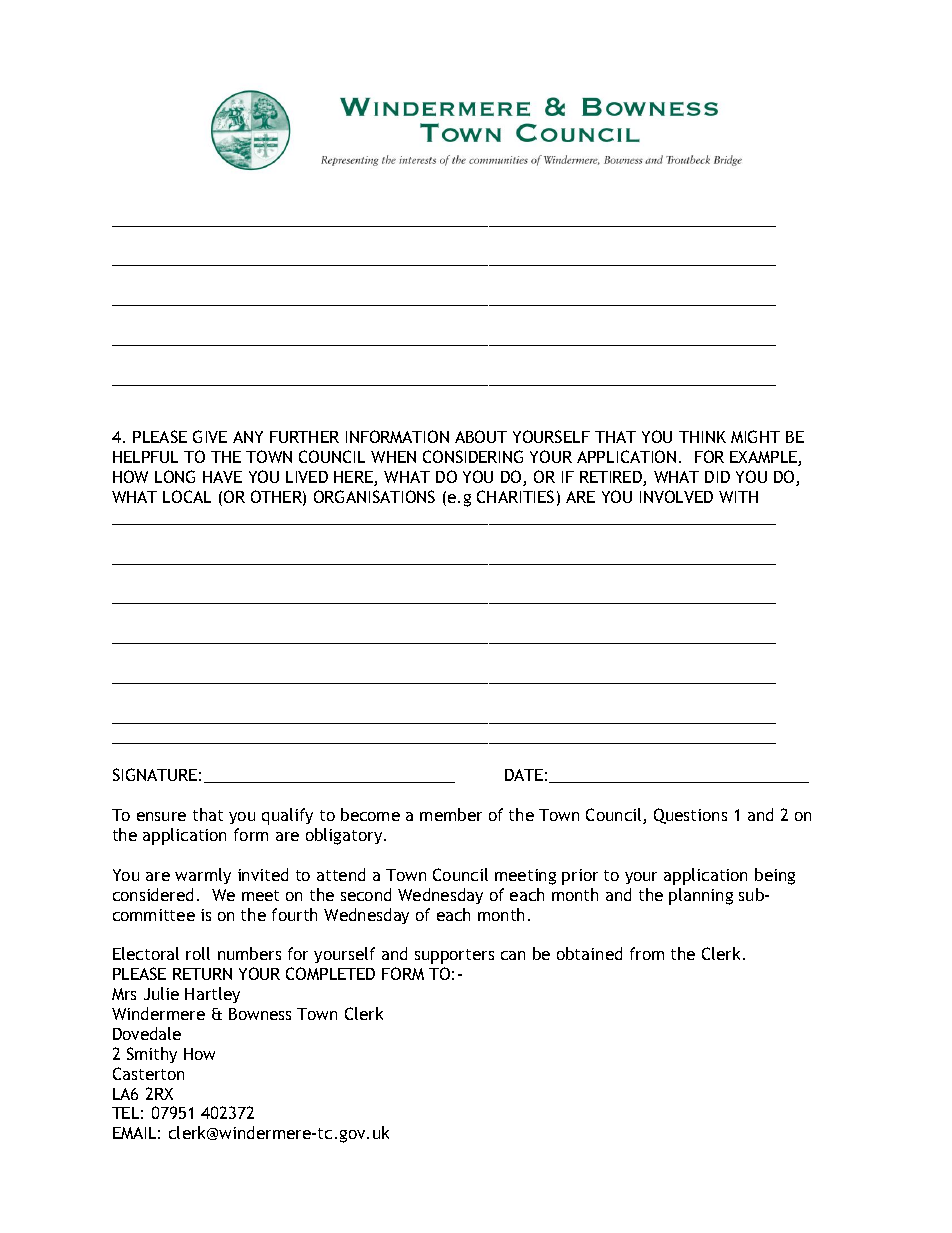  Describe the element at coordinates (690, 816) in the screenshot. I see `Questions` at that location.
